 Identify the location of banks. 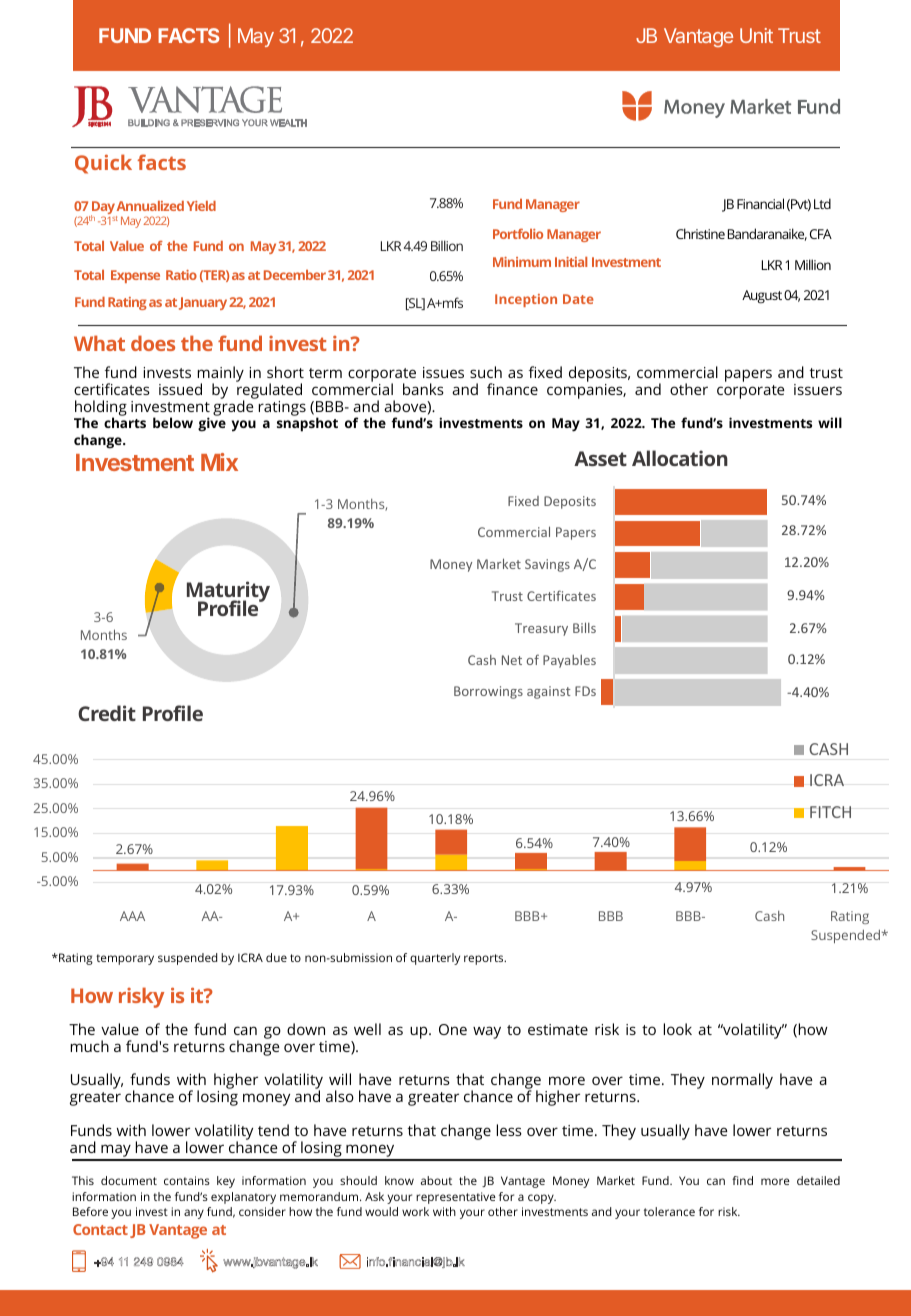
(423, 389).
